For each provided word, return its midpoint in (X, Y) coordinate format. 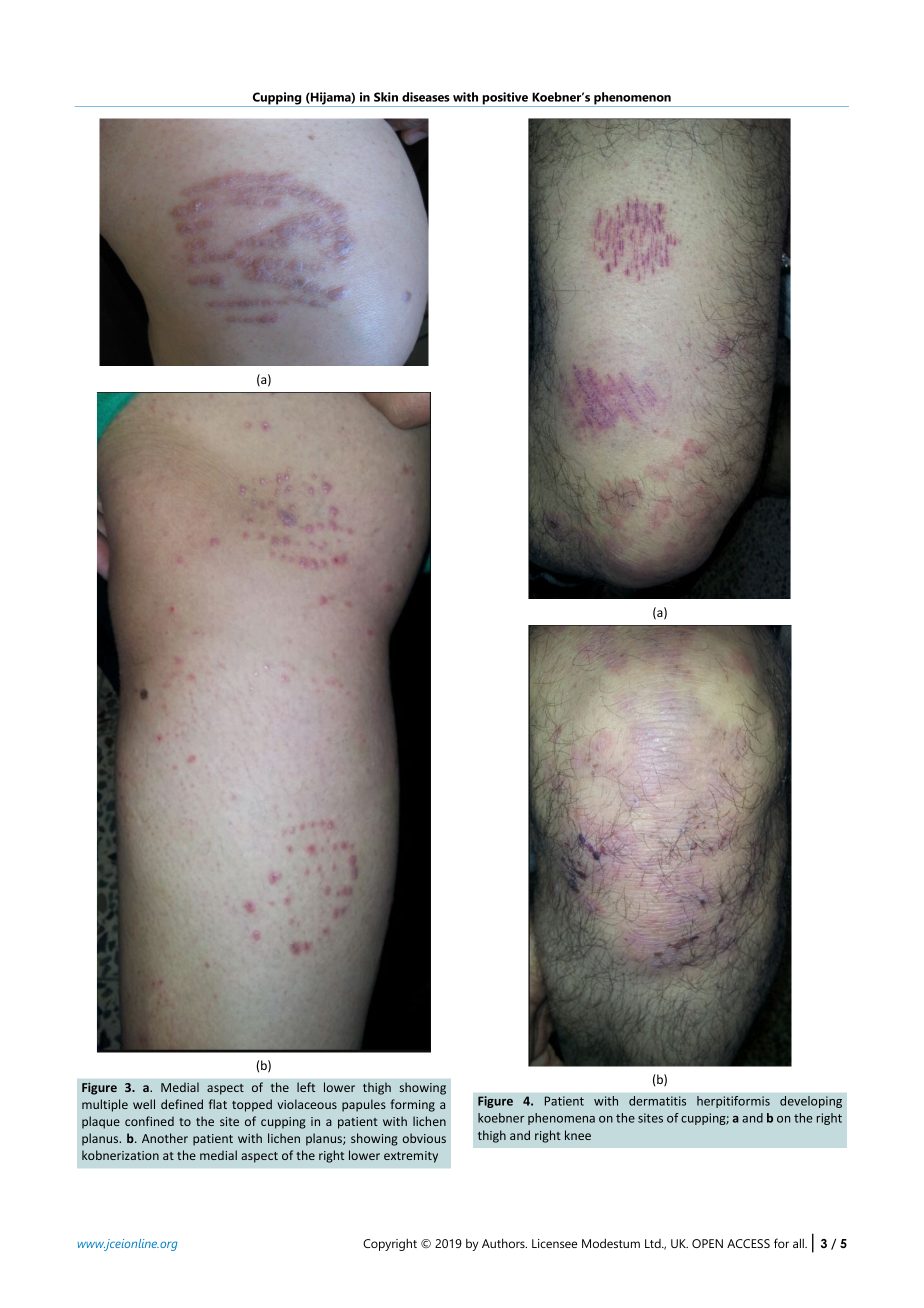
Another (165, 1138)
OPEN (707, 1243)
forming (413, 1105)
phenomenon (632, 99)
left (306, 1087)
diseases (426, 97)
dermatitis (657, 1101)
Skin (386, 97)
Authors (504, 1243)
